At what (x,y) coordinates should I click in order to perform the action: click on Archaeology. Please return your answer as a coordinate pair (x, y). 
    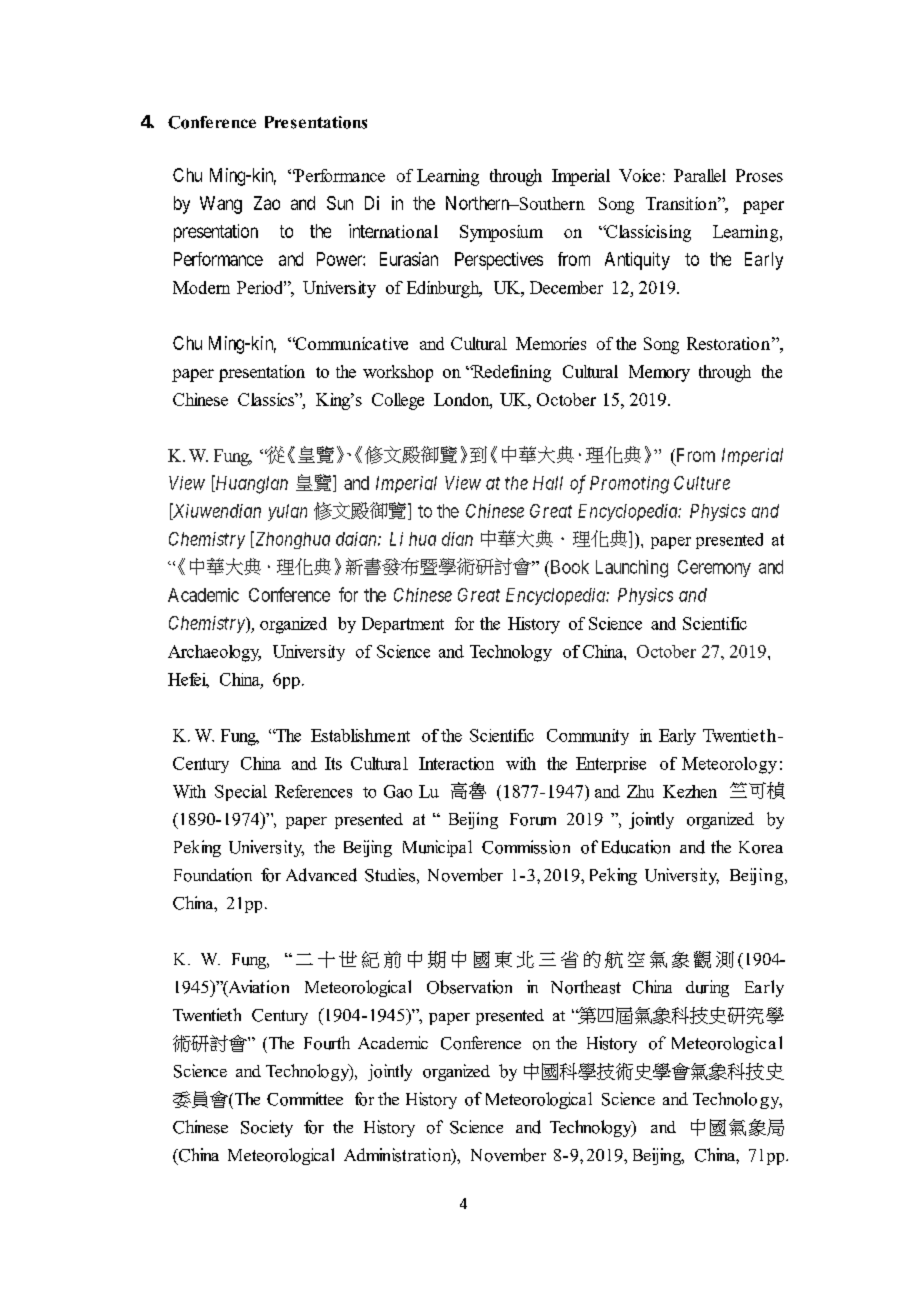
    Looking at the image, I should click on (214, 653).
